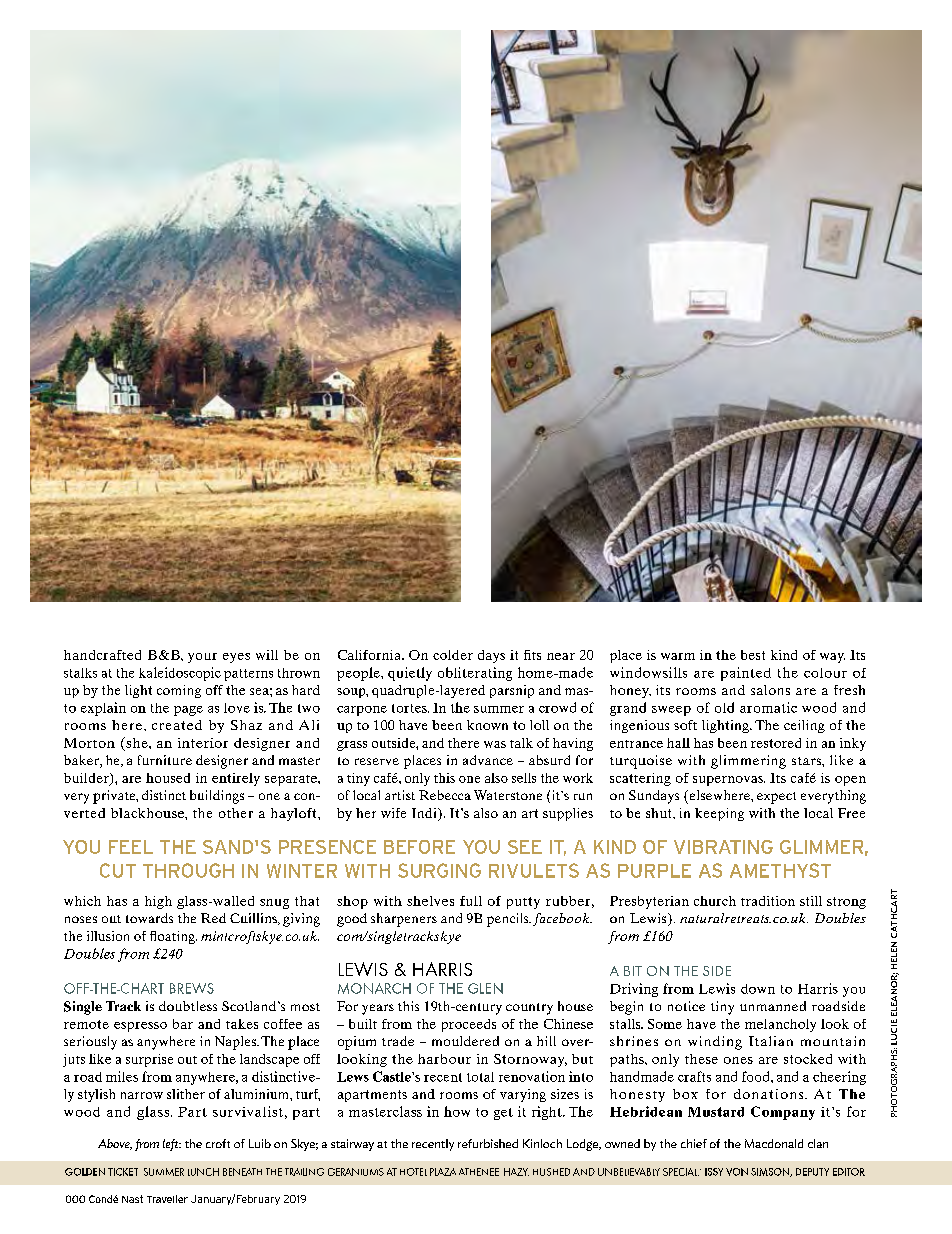  Describe the element at coordinates (167, 1199) in the screenshot. I see `Traveller` at that location.
